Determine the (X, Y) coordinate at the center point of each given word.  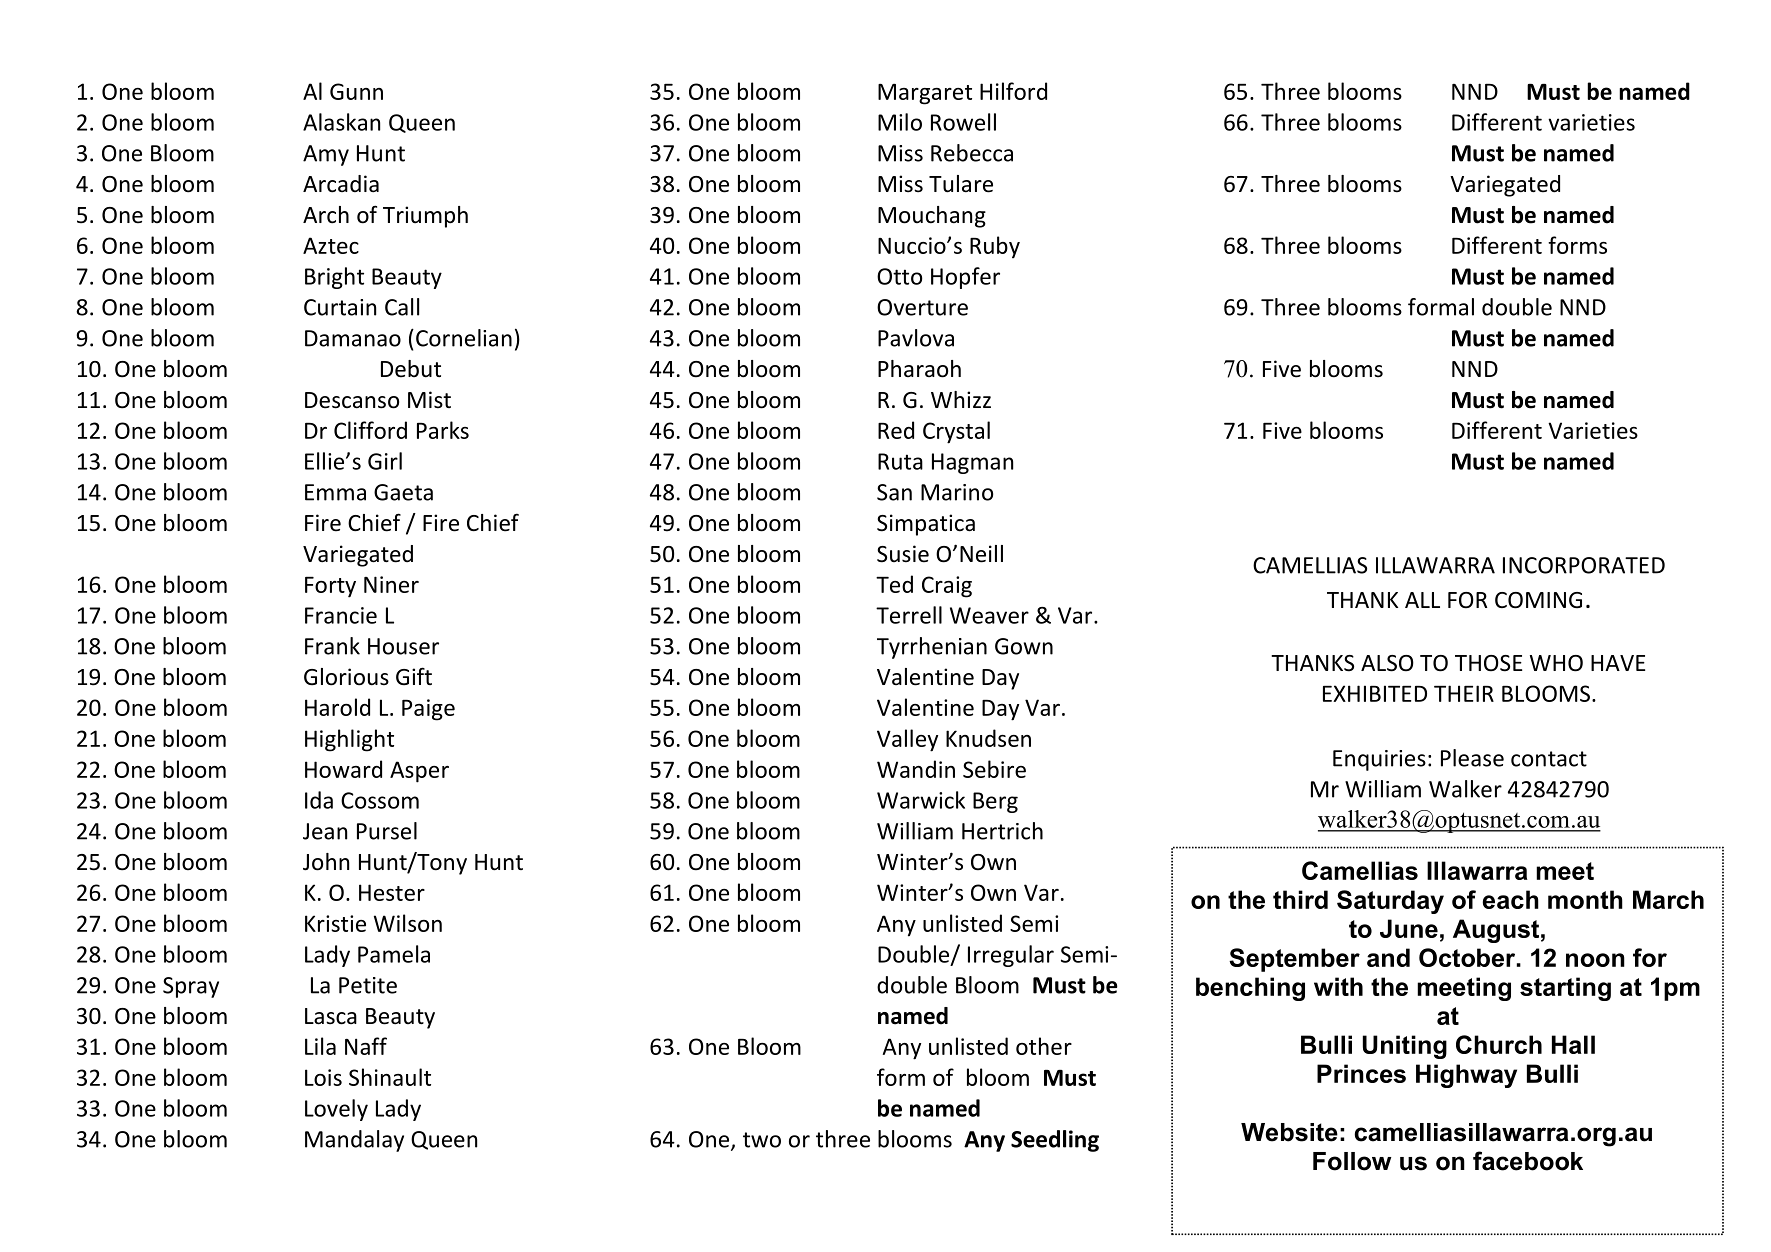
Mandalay (354, 1141)
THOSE (1488, 663)
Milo (900, 122)
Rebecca (972, 153)
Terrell (909, 615)
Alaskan (341, 122)
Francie (341, 615)
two (762, 1140)
